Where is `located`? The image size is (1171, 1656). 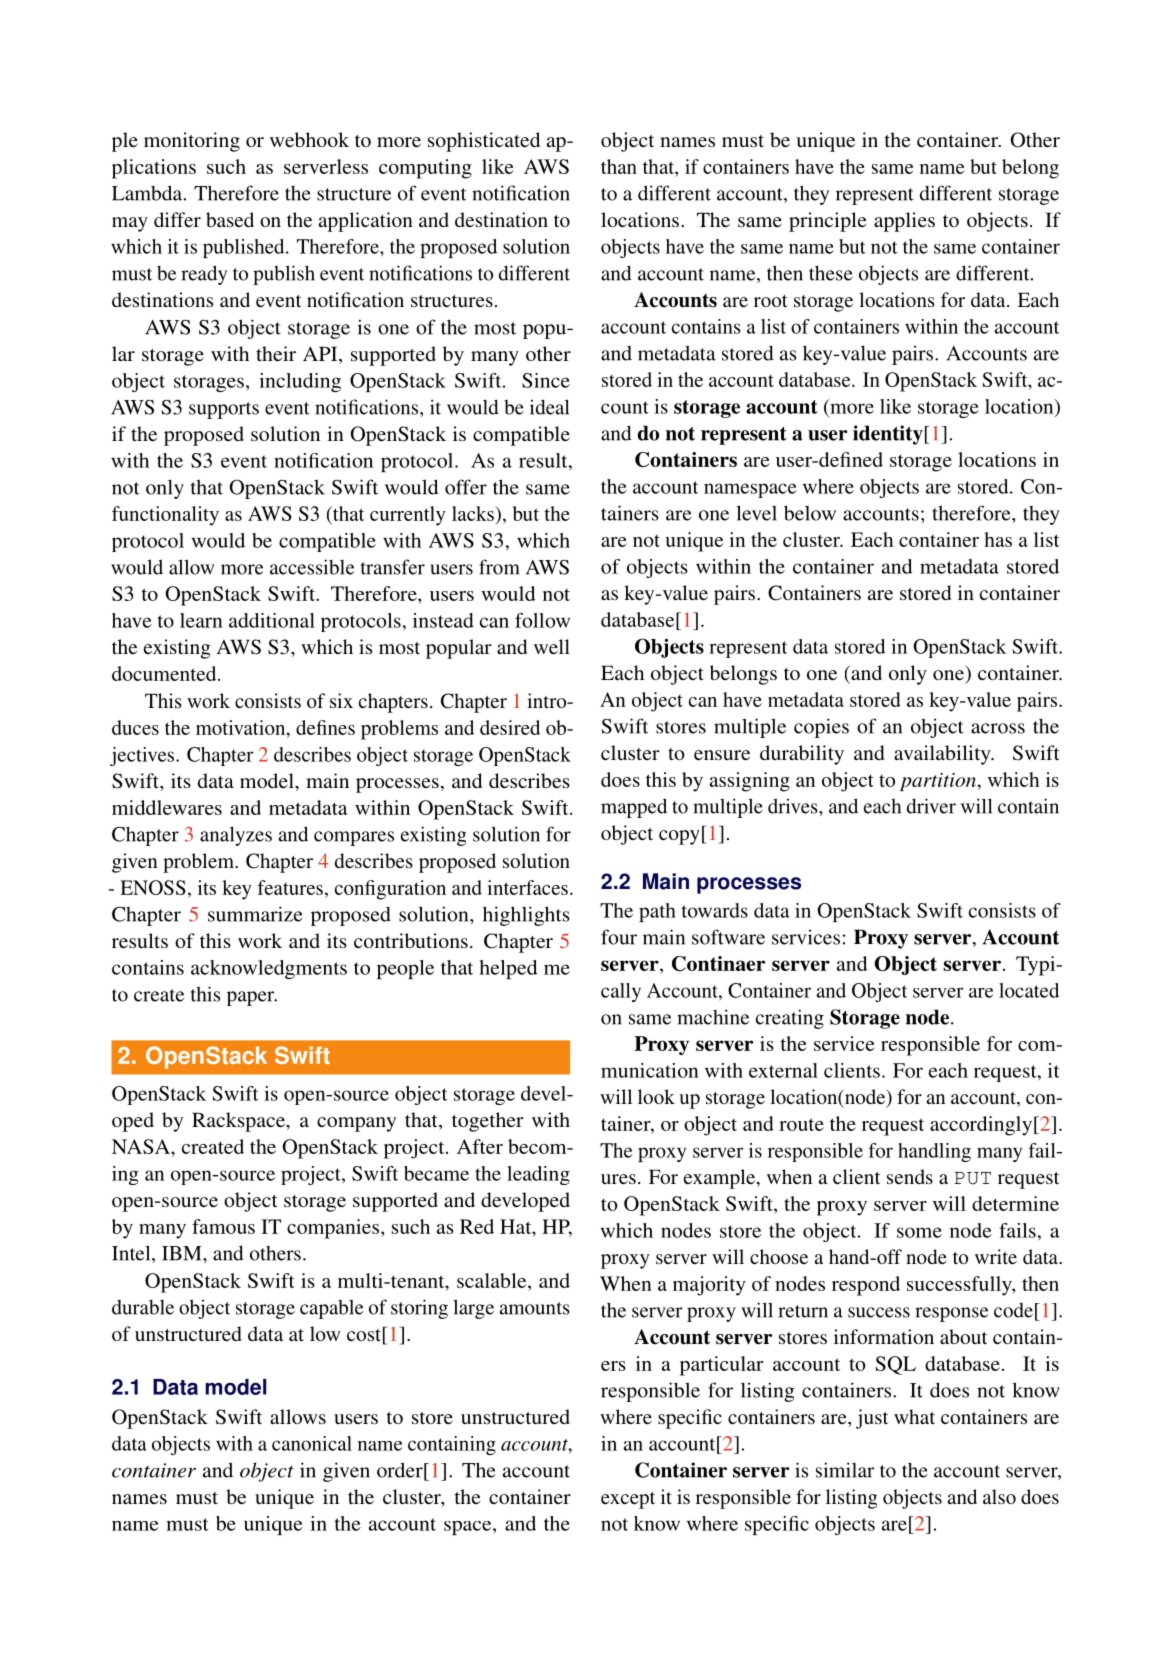
located is located at coordinates (1029, 990).
